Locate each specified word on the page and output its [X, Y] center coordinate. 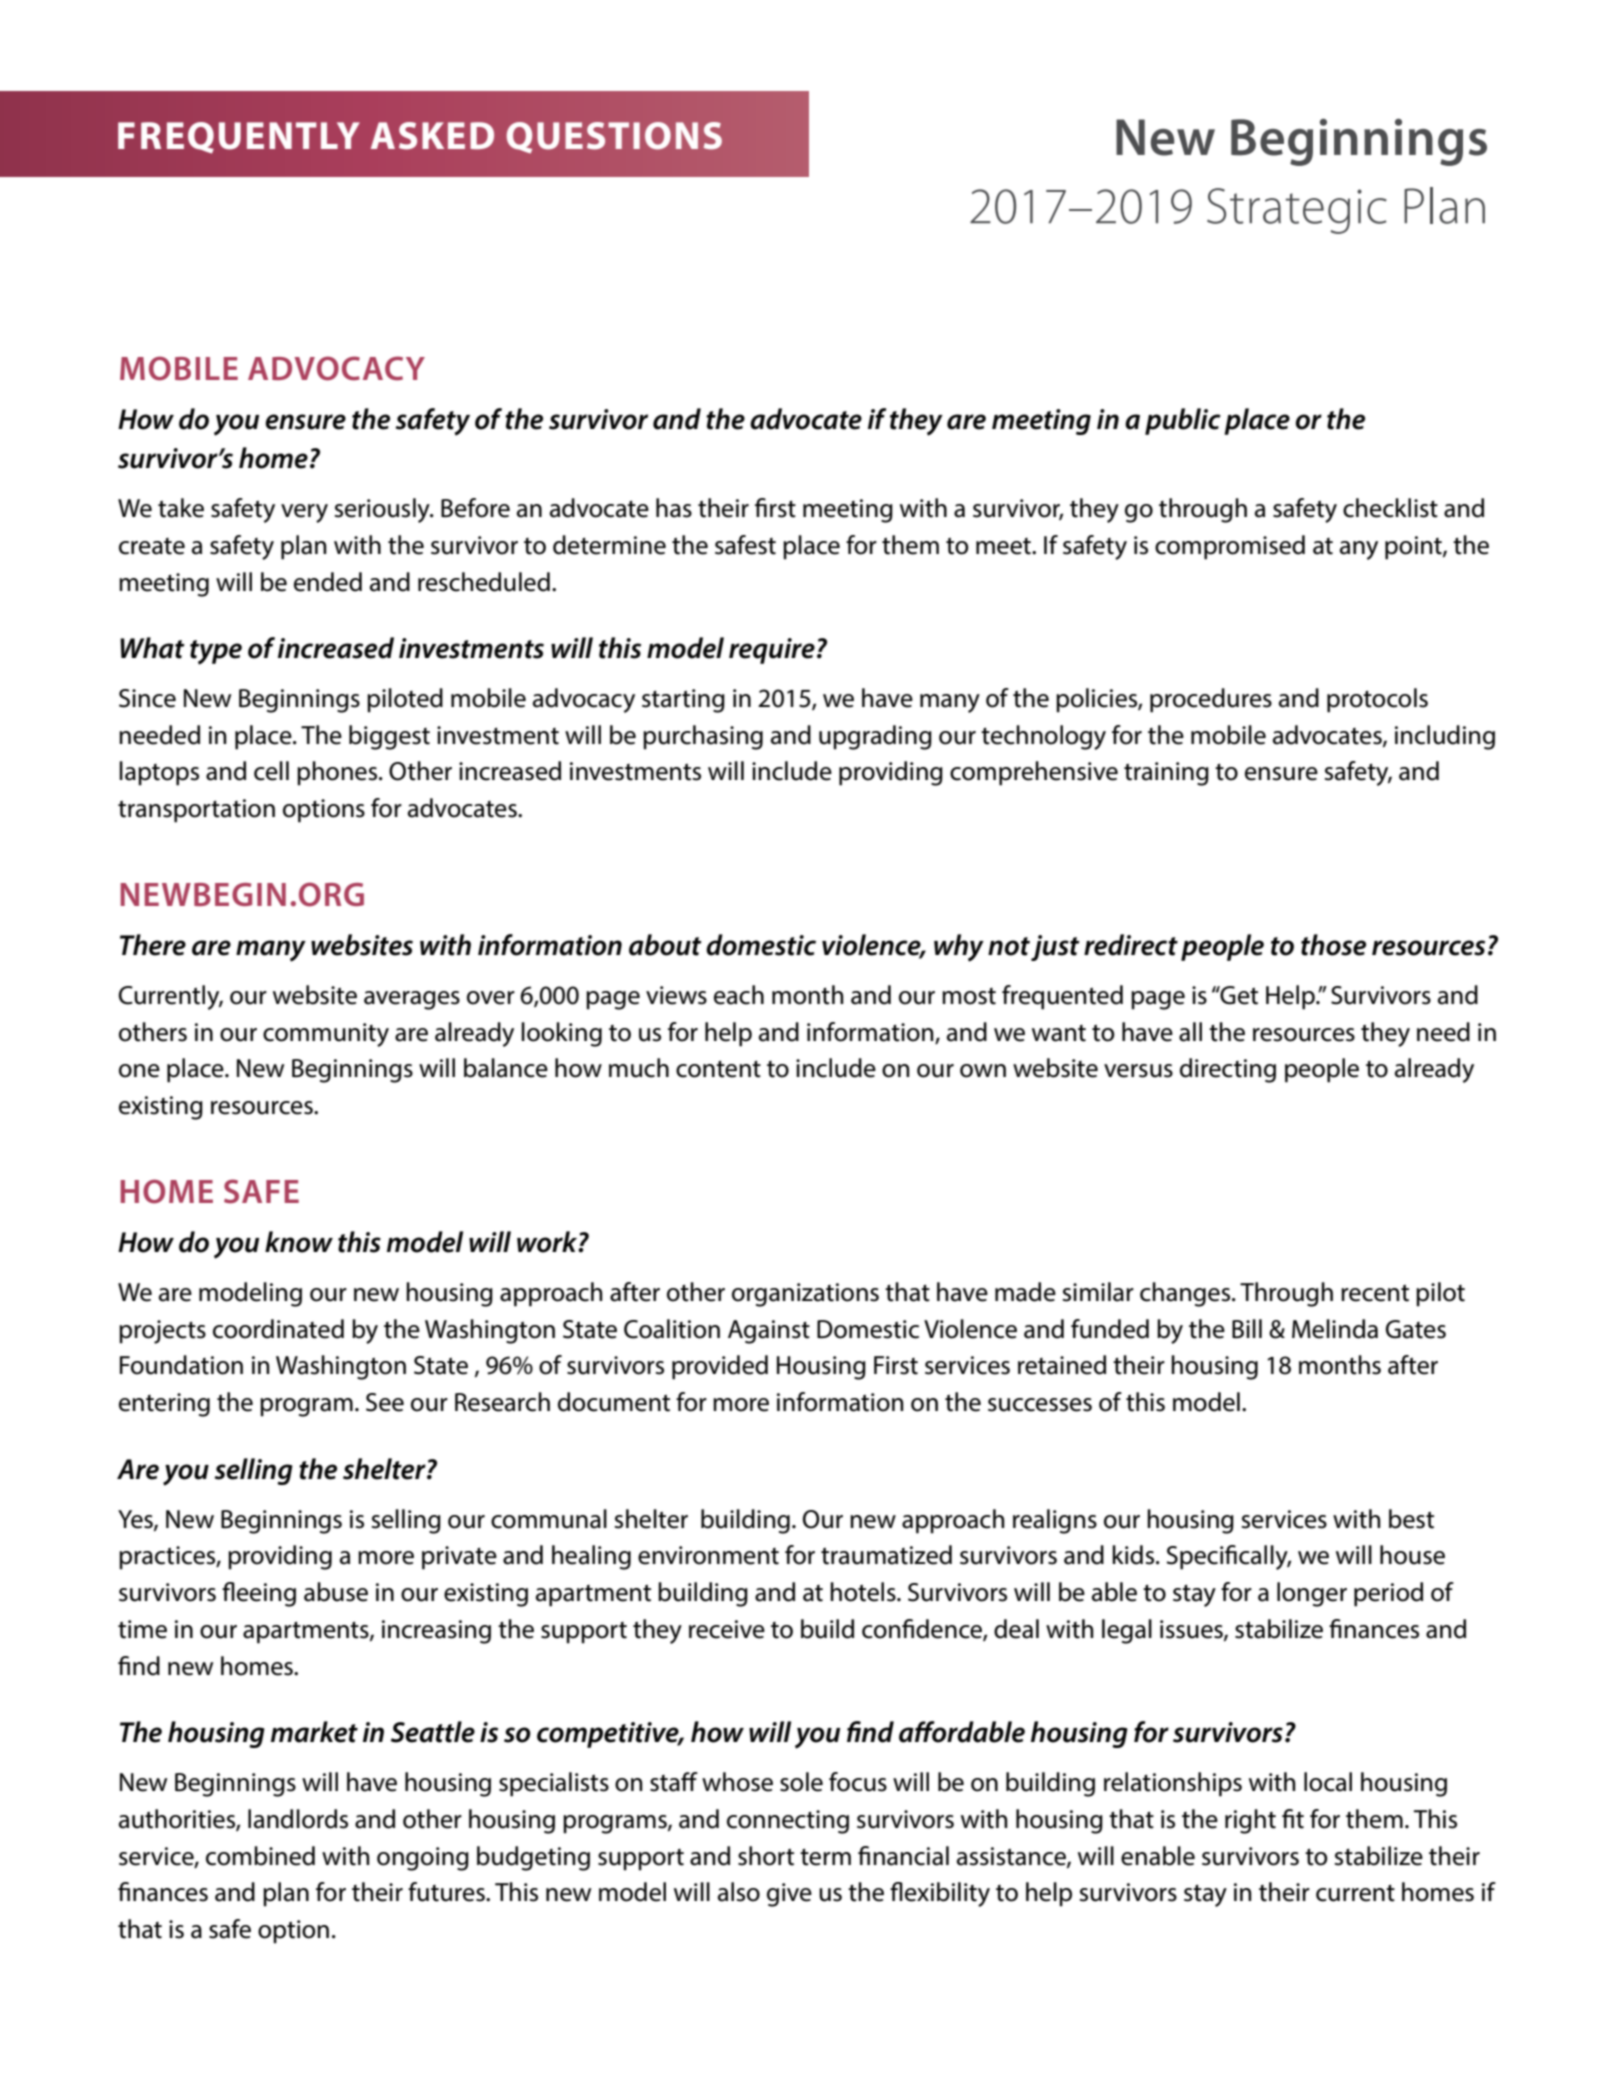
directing [1228, 1070]
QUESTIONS [614, 137]
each [739, 995]
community [326, 1035]
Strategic [1297, 211]
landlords [298, 1819]
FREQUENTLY [239, 138]
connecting [788, 1822]
